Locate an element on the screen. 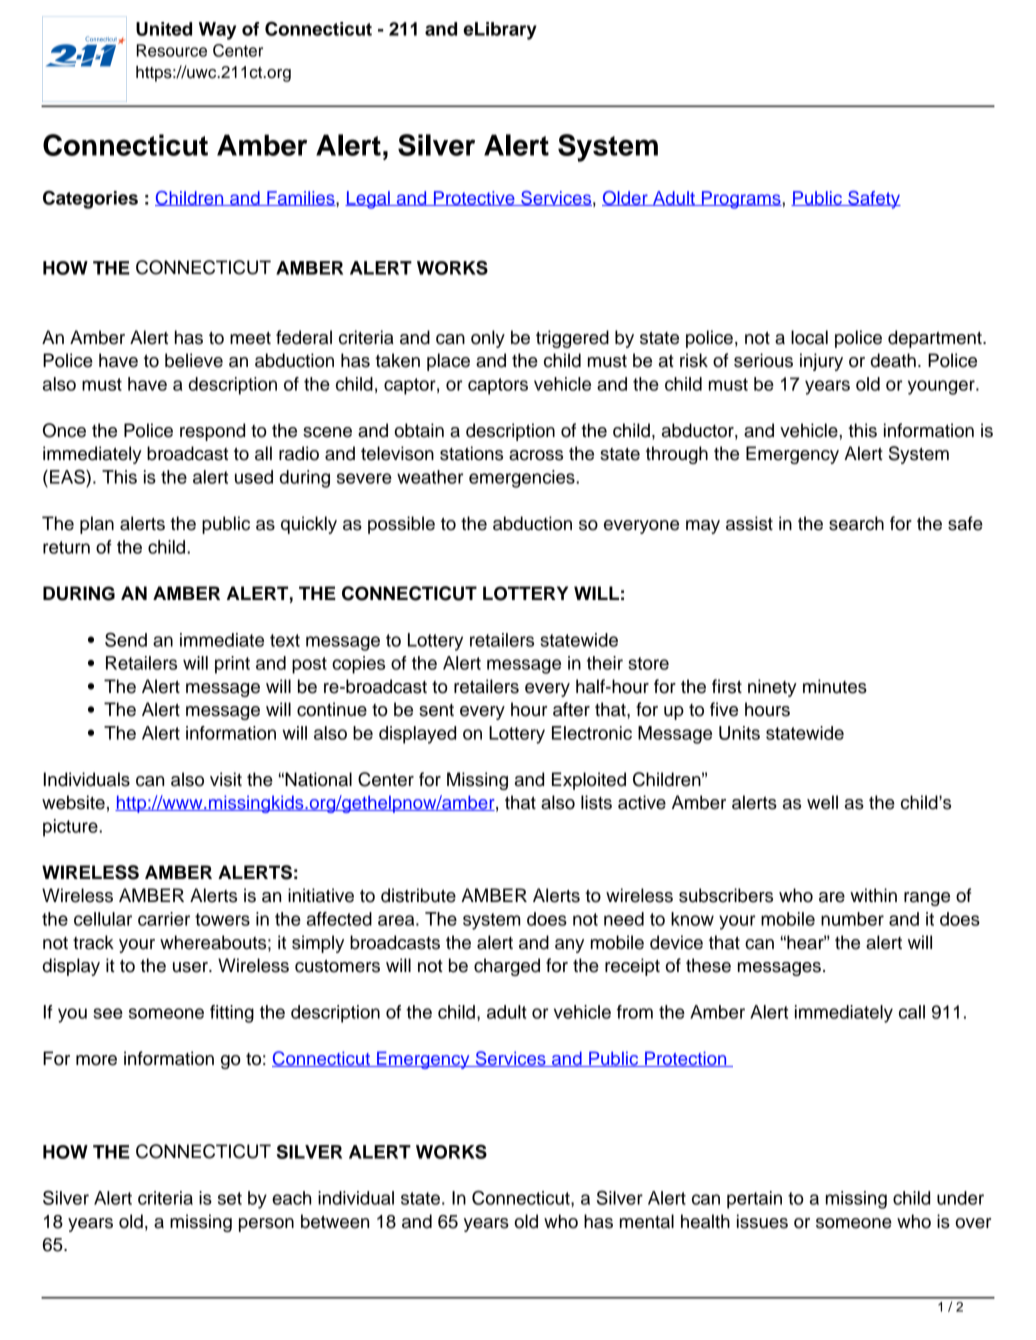 This screenshot has width=1036, height=1340. local is located at coordinates (809, 337).
